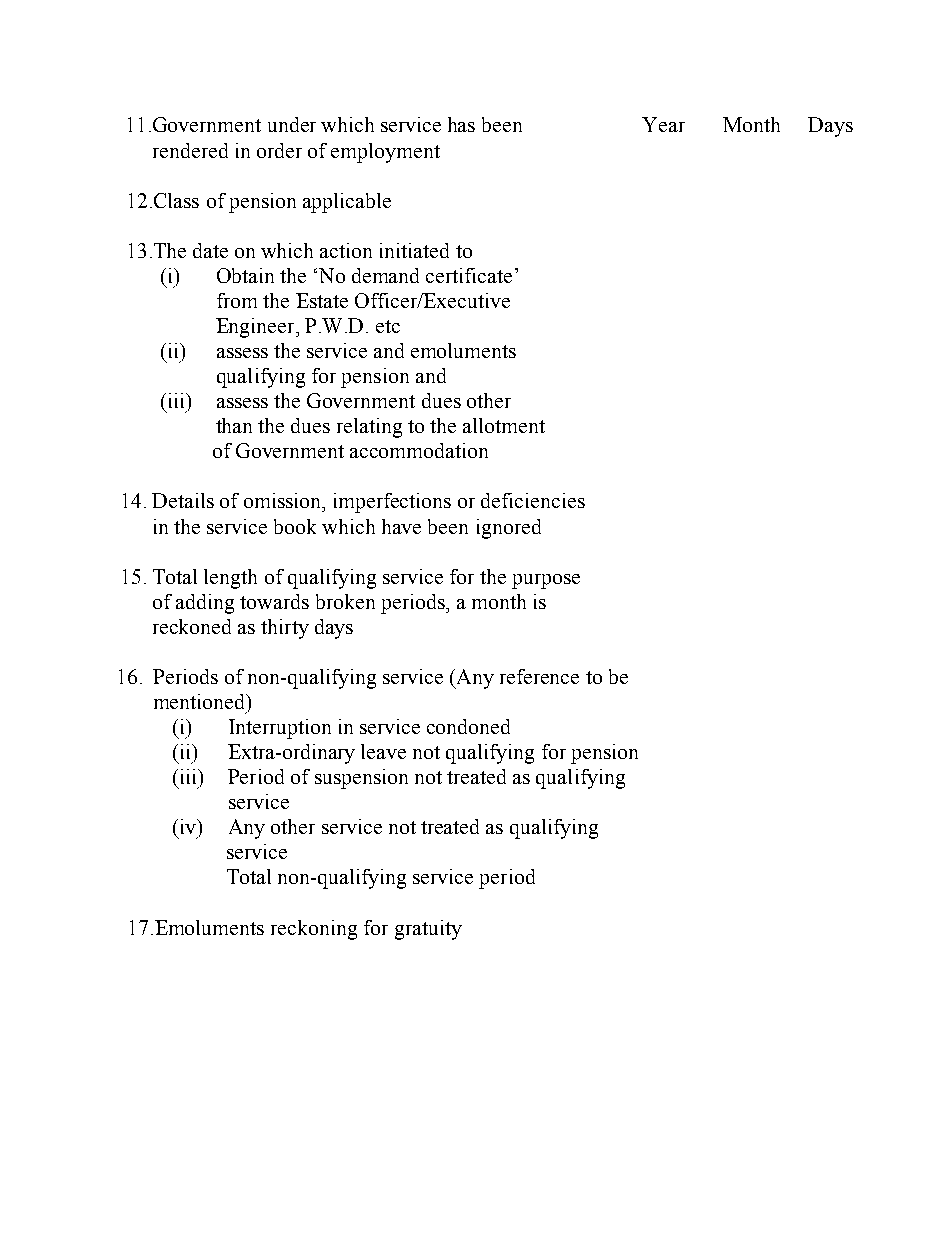  Describe the element at coordinates (385, 153) in the page. I see `employment` at that location.
